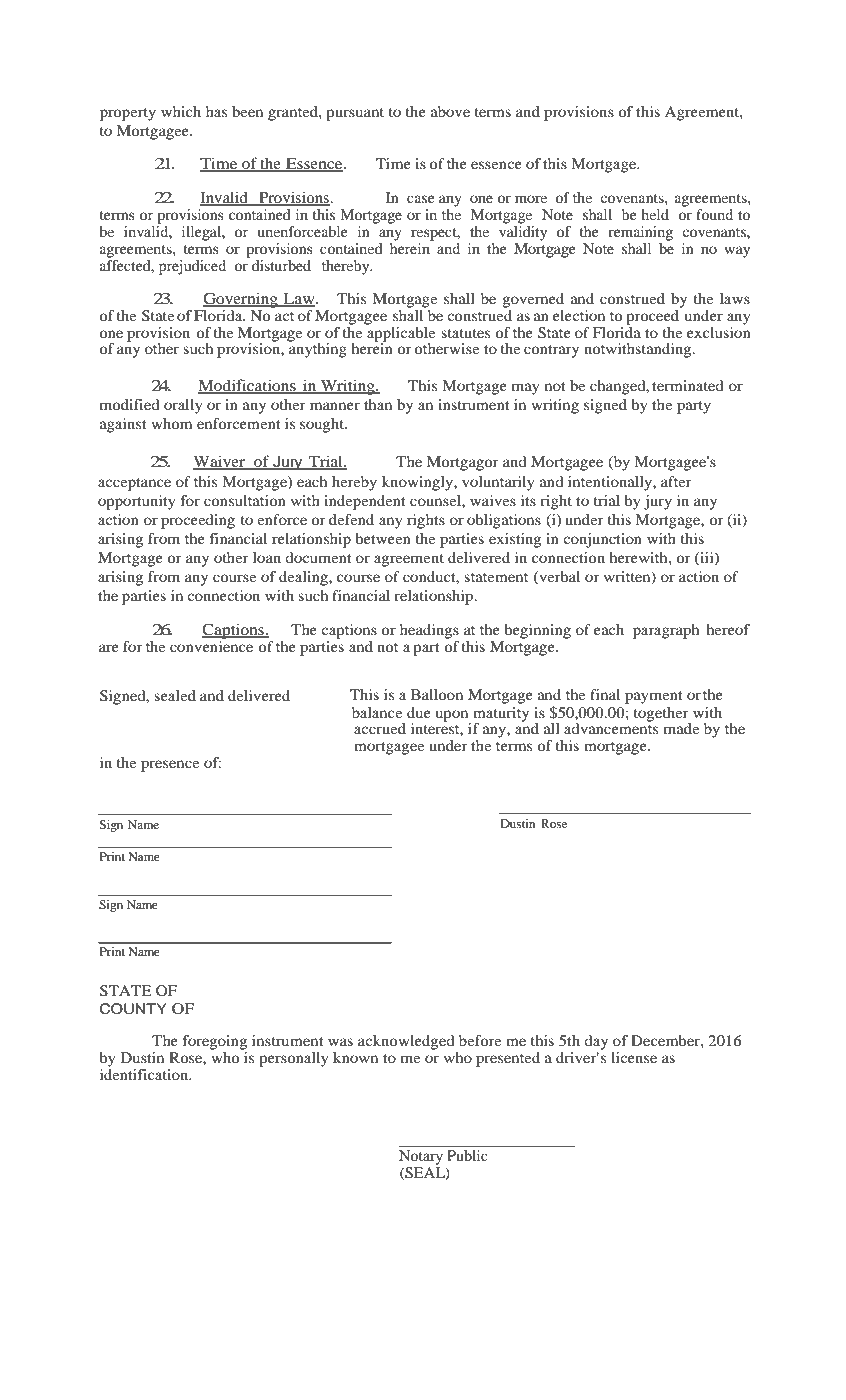 This screenshot has width=846, height=1400. I want to click on held, so click(655, 214).
